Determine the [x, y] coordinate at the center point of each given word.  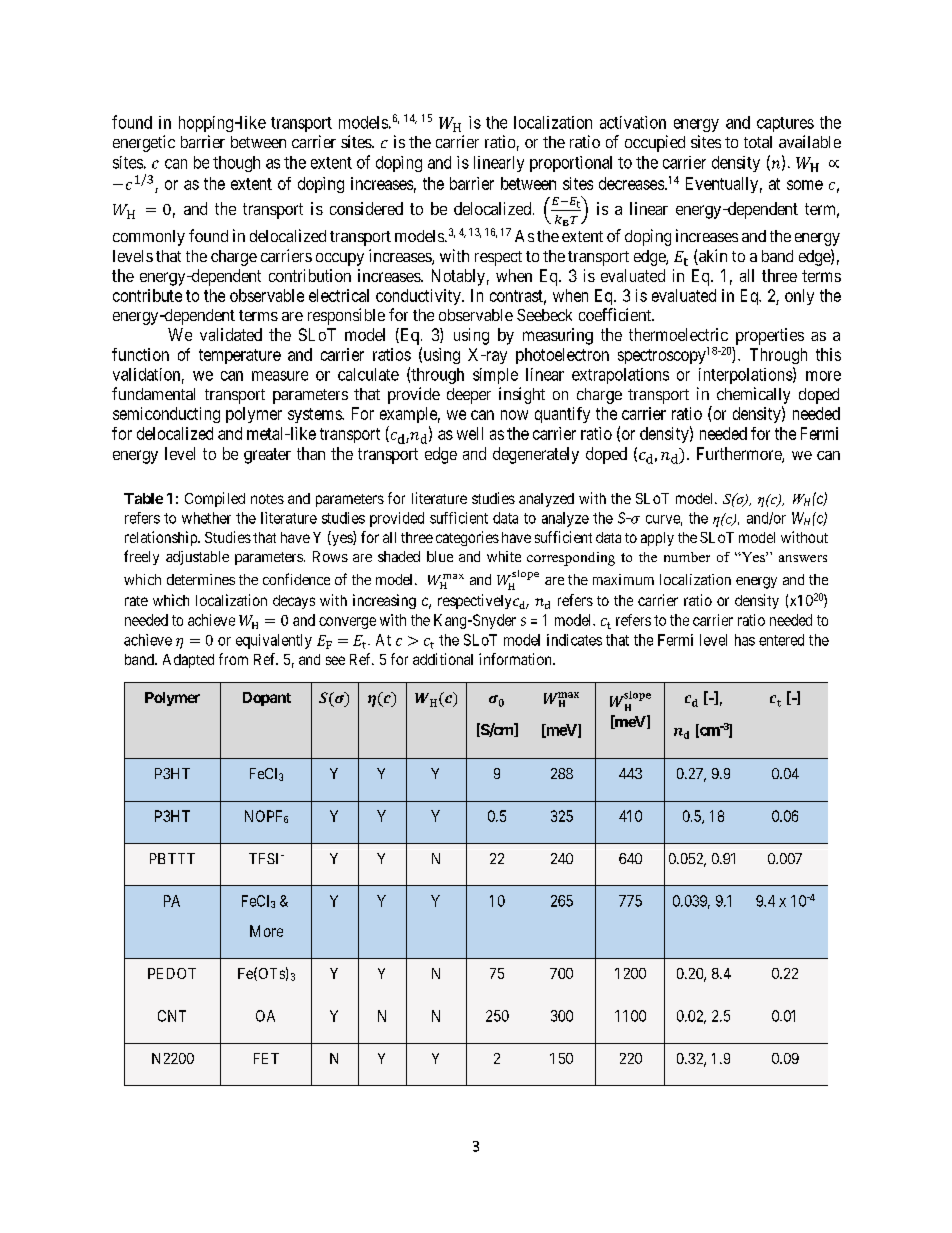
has [745, 640]
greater [267, 456]
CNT [172, 1016]
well [470, 433]
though [236, 164]
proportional [571, 164]
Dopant [267, 699]
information [516, 659]
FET [266, 1058]
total [758, 142]
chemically [753, 395]
